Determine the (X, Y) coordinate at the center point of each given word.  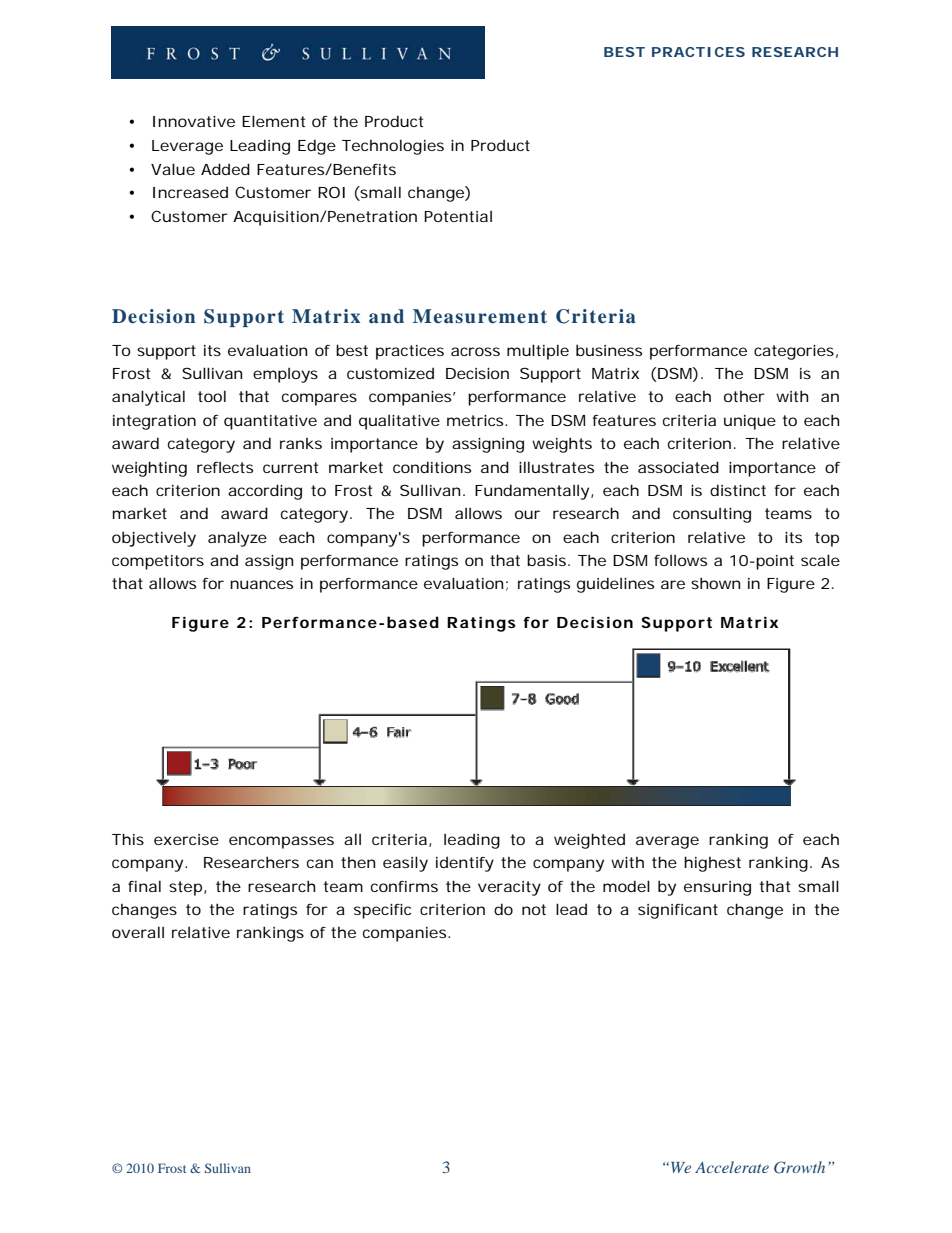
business (609, 350)
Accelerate (732, 1167)
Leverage (187, 147)
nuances (261, 584)
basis (548, 560)
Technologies (393, 147)
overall (138, 932)
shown (715, 583)
